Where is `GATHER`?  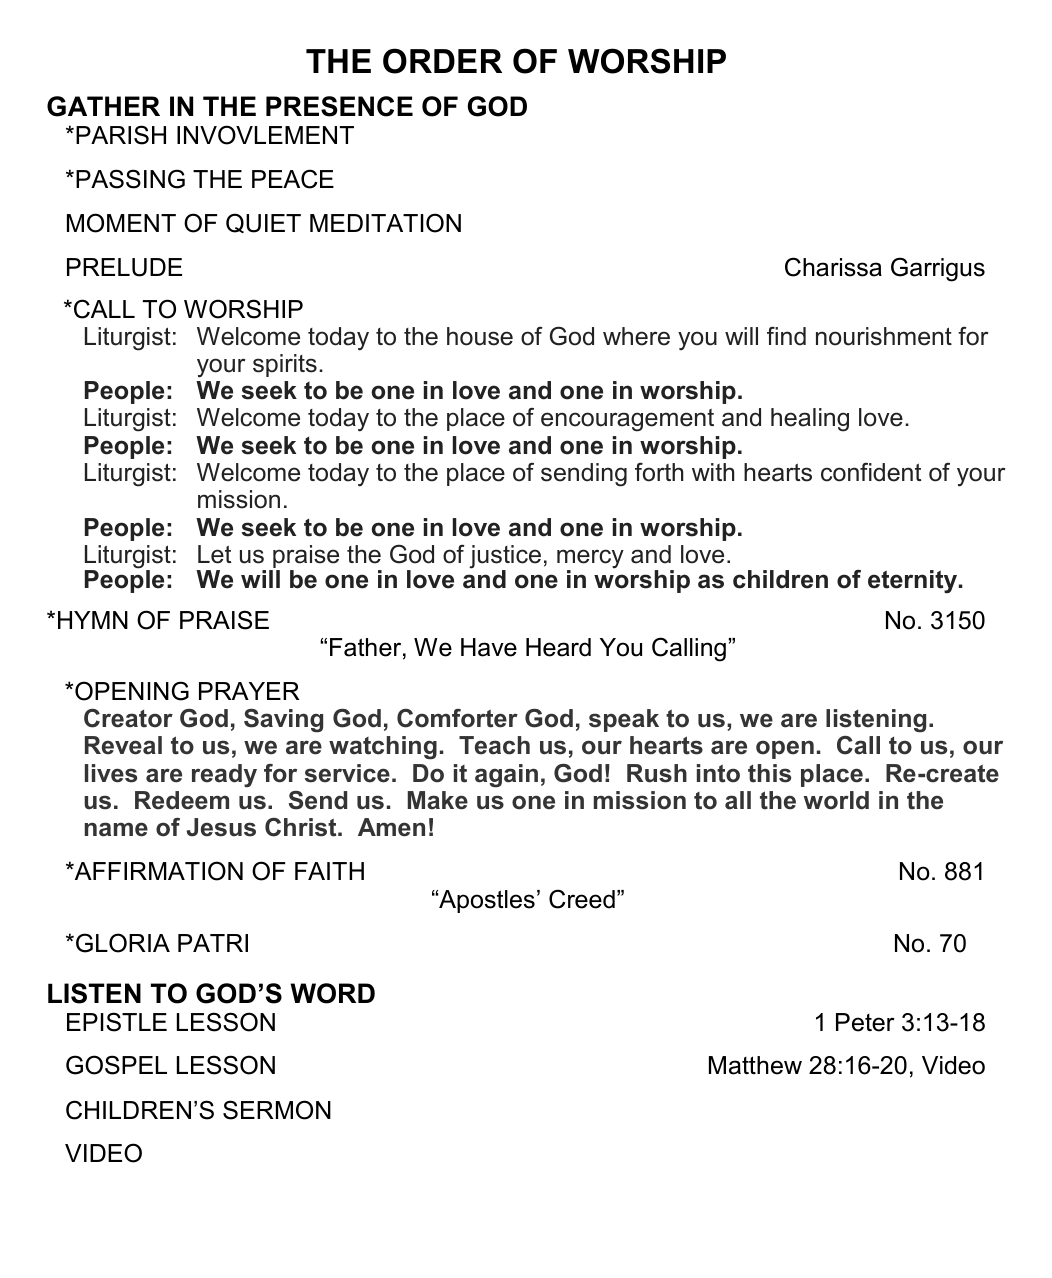 GATHER is located at coordinates (103, 106).
